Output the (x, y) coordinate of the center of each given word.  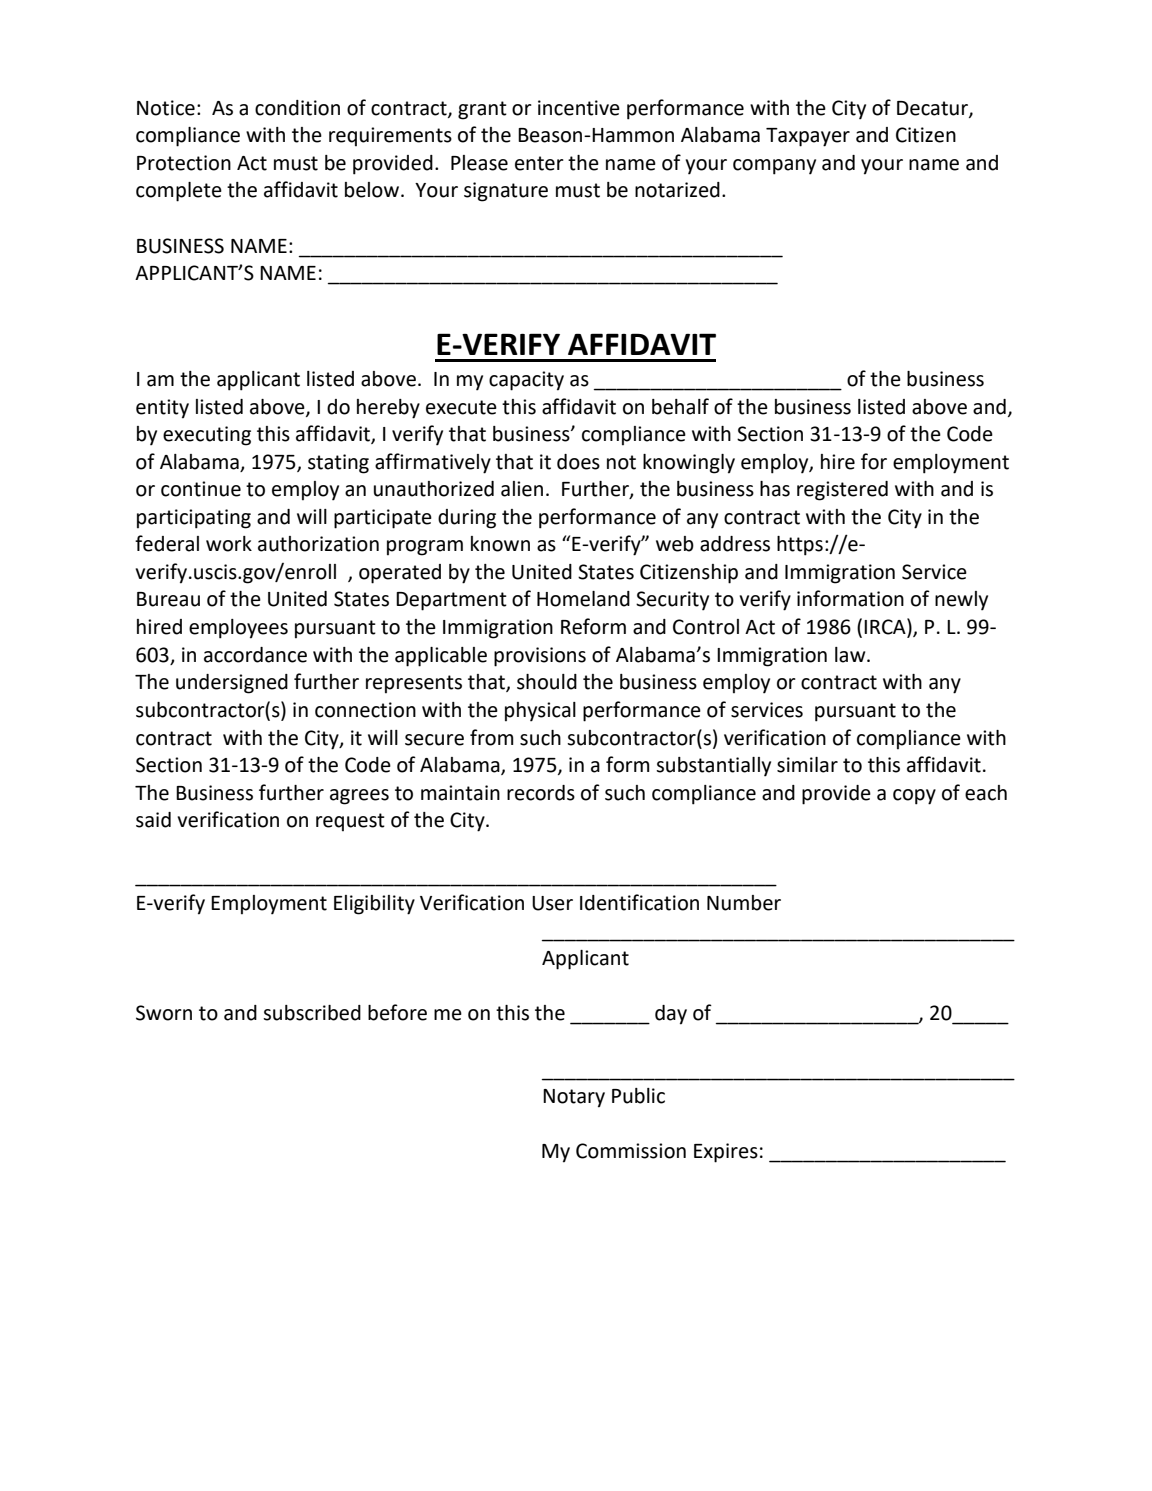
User (552, 903)
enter (539, 163)
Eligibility (374, 905)
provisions (540, 657)
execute (461, 407)
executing (207, 436)
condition (297, 108)
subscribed (312, 1013)
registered (842, 491)
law (851, 655)
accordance (255, 655)
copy (914, 797)
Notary (574, 1098)
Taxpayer (808, 137)
